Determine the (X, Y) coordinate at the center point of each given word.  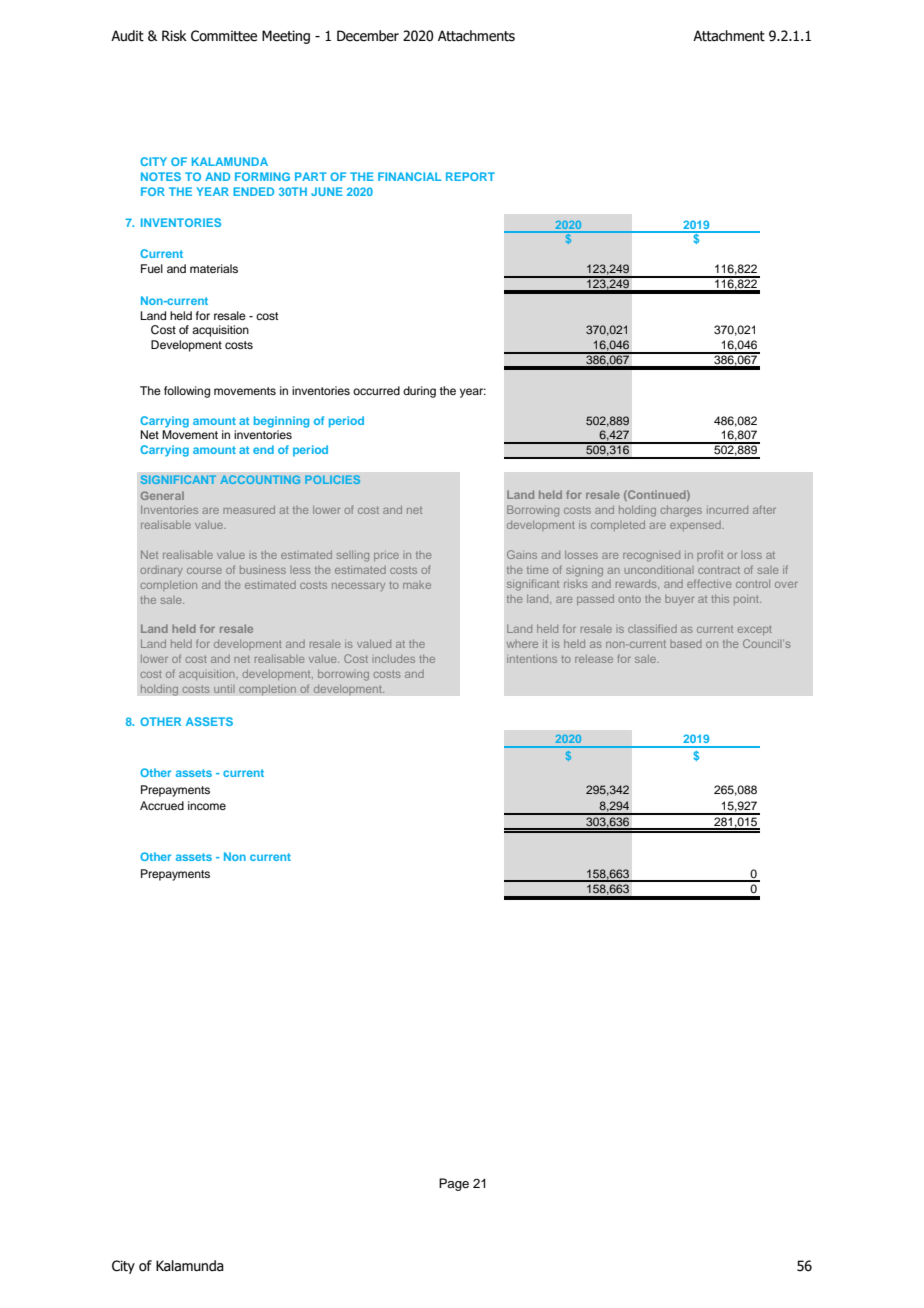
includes (393, 659)
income (207, 805)
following (187, 392)
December (368, 36)
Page (454, 1184)
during (419, 392)
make (417, 585)
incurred (727, 510)
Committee (224, 36)
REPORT (470, 176)
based (685, 644)
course (204, 571)
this (720, 599)
